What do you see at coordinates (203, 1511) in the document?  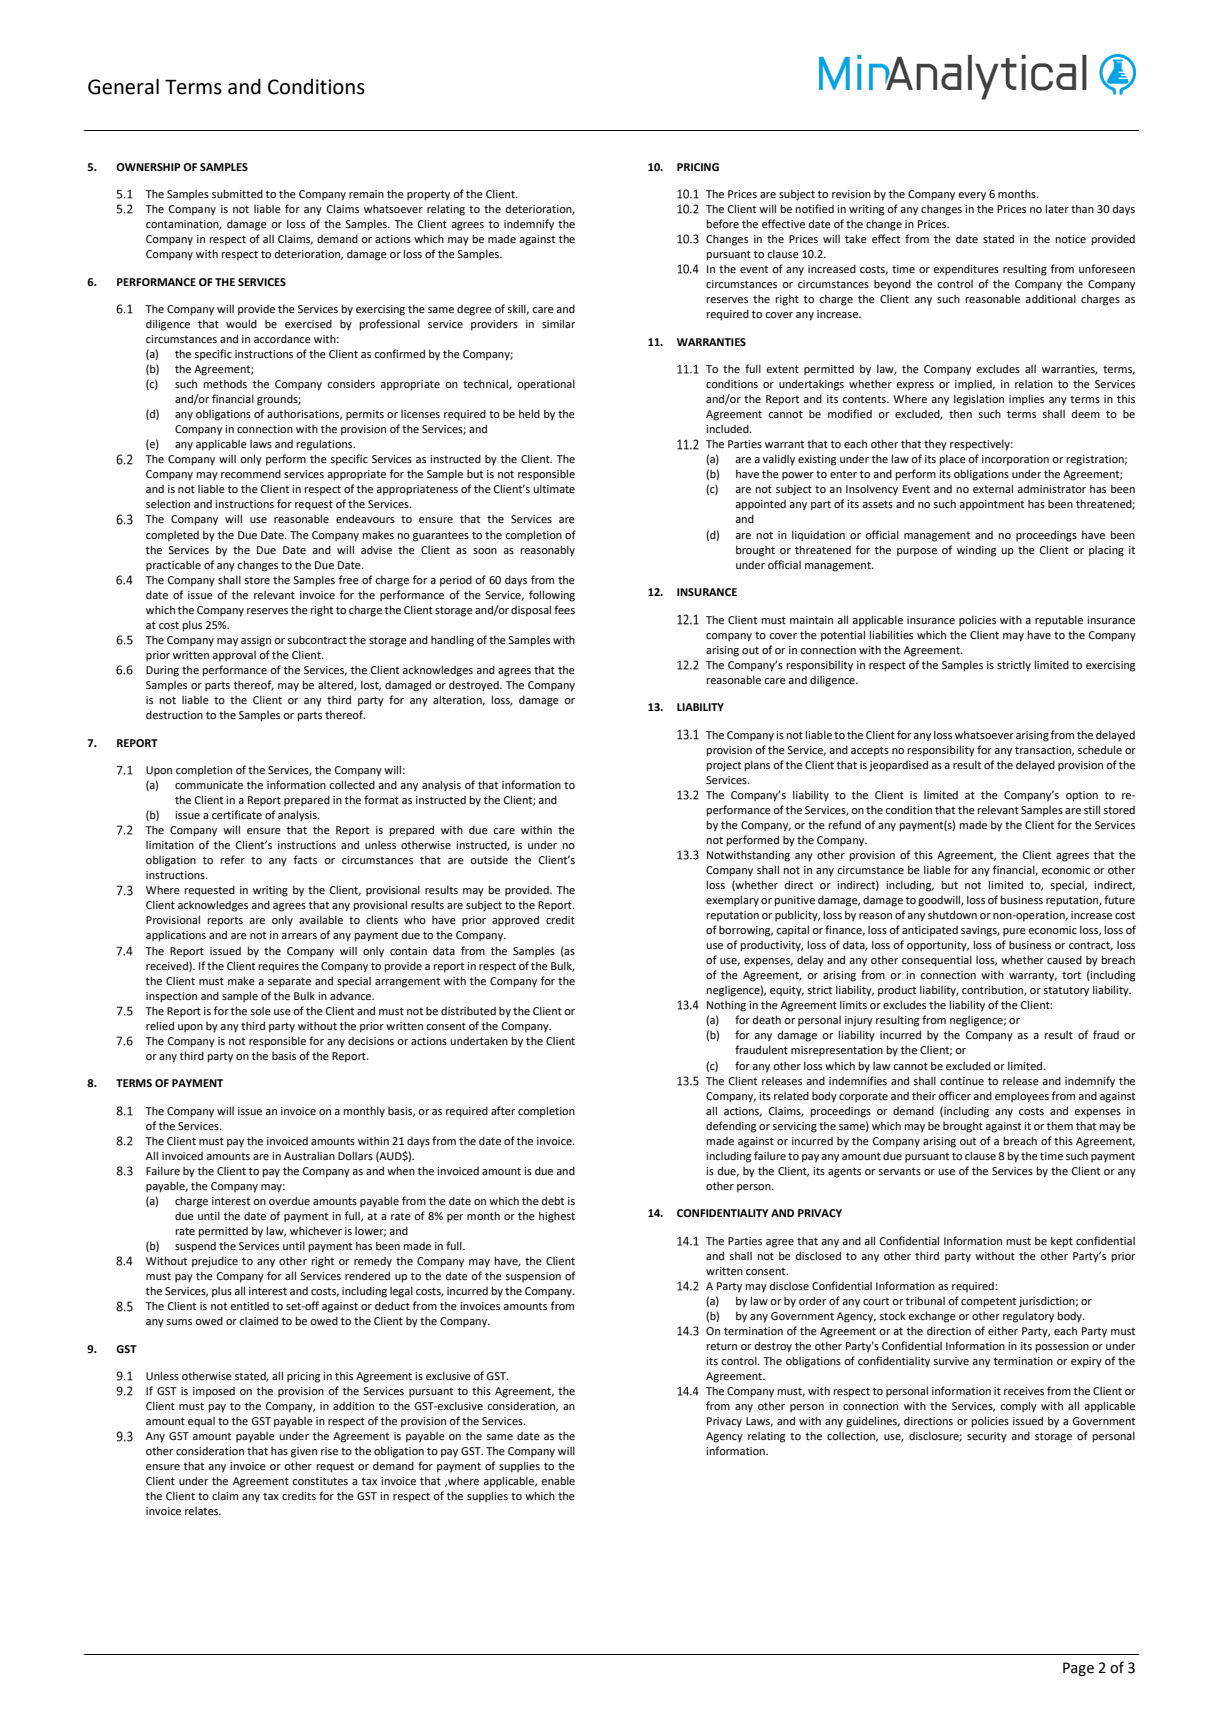 I see `relates` at bounding box center [203, 1511].
